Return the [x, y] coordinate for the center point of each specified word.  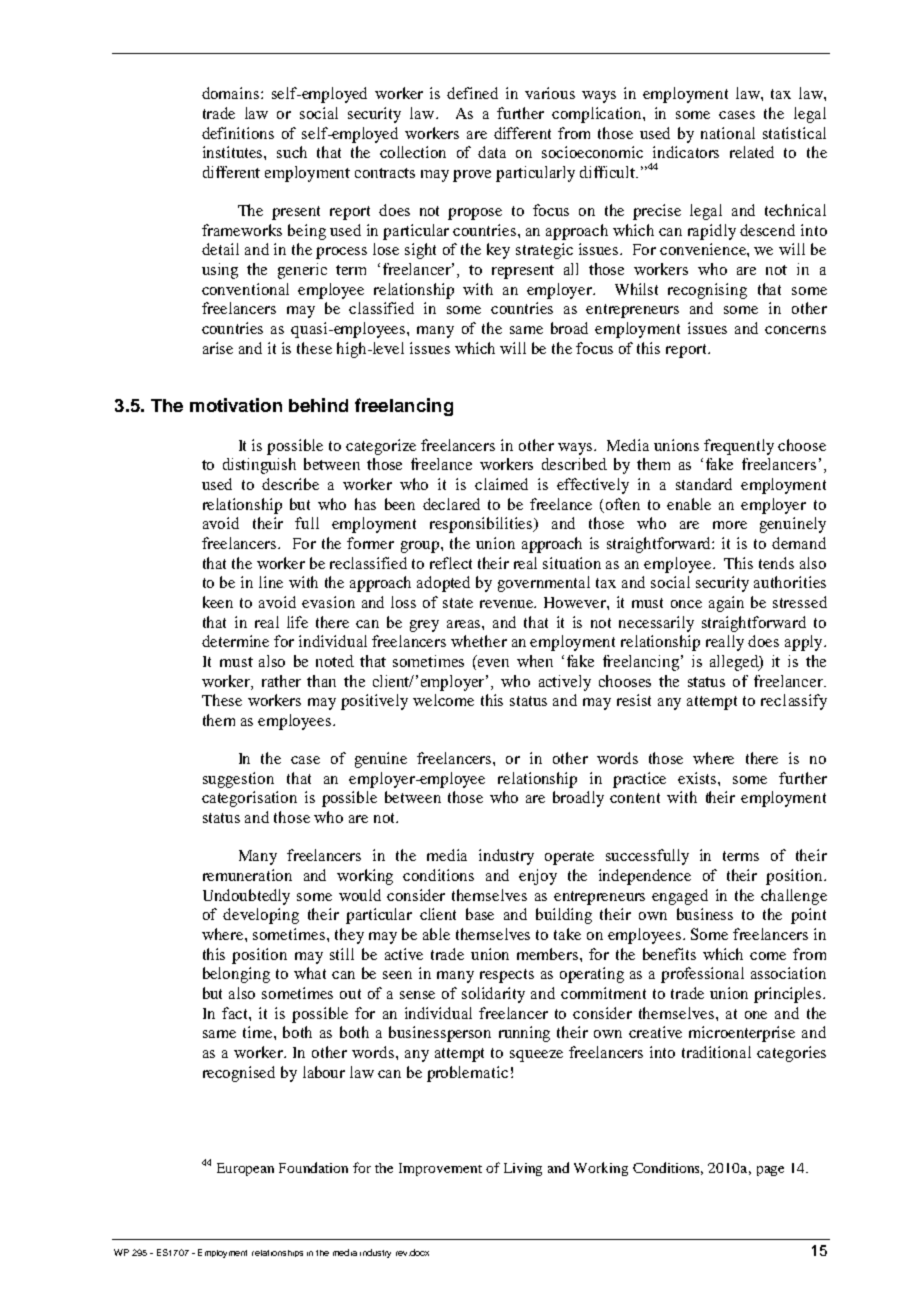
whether [479, 641]
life [297, 622]
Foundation [313, 1167]
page [770, 1171]
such [292, 152]
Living [523, 1169]
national [728, 133]
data [492, 152]
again [726, 604]
